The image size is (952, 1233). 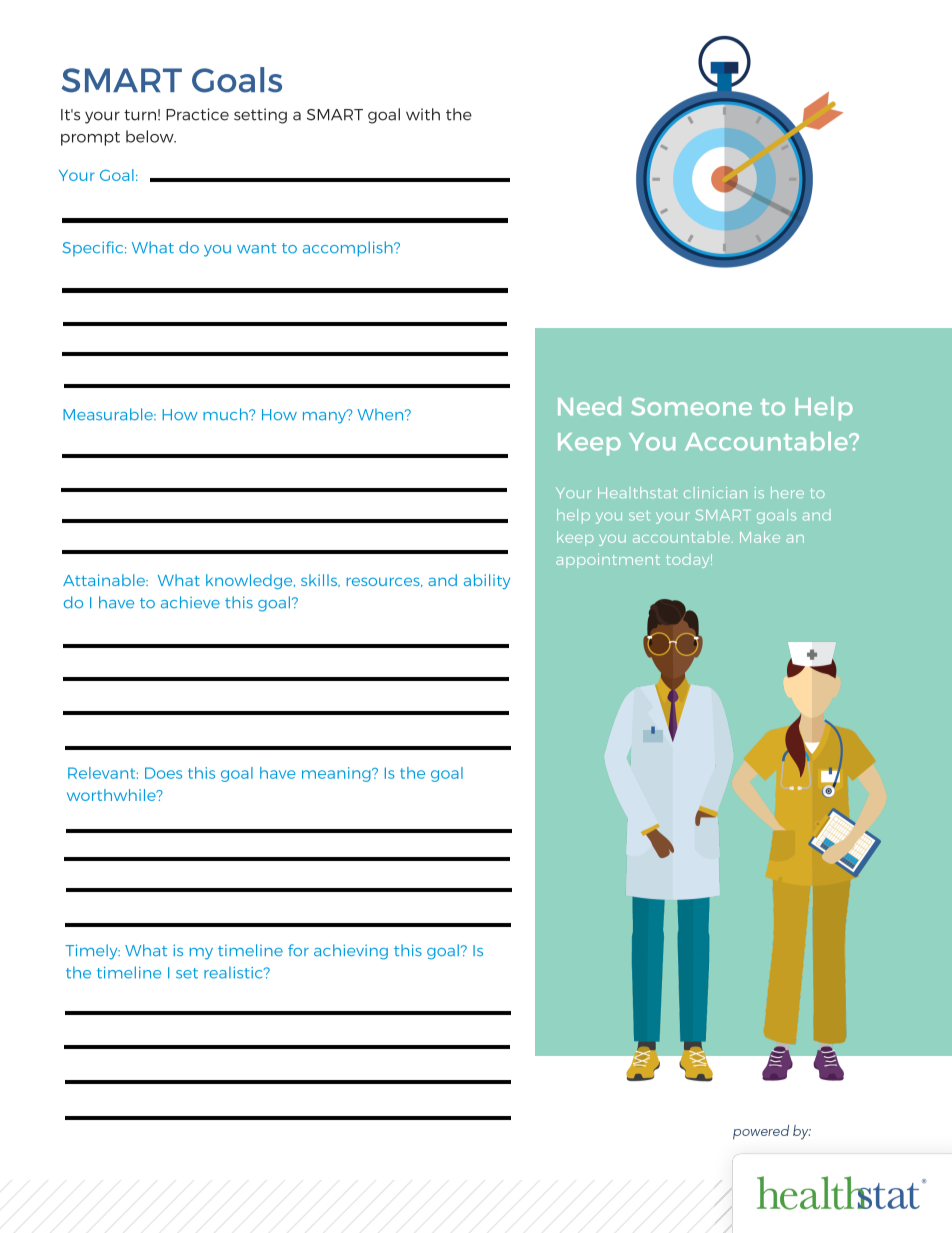 What do you see at coordinates (349, 249) in the screenshot?
I see `accomplish` at bounding box center [349, 249].
